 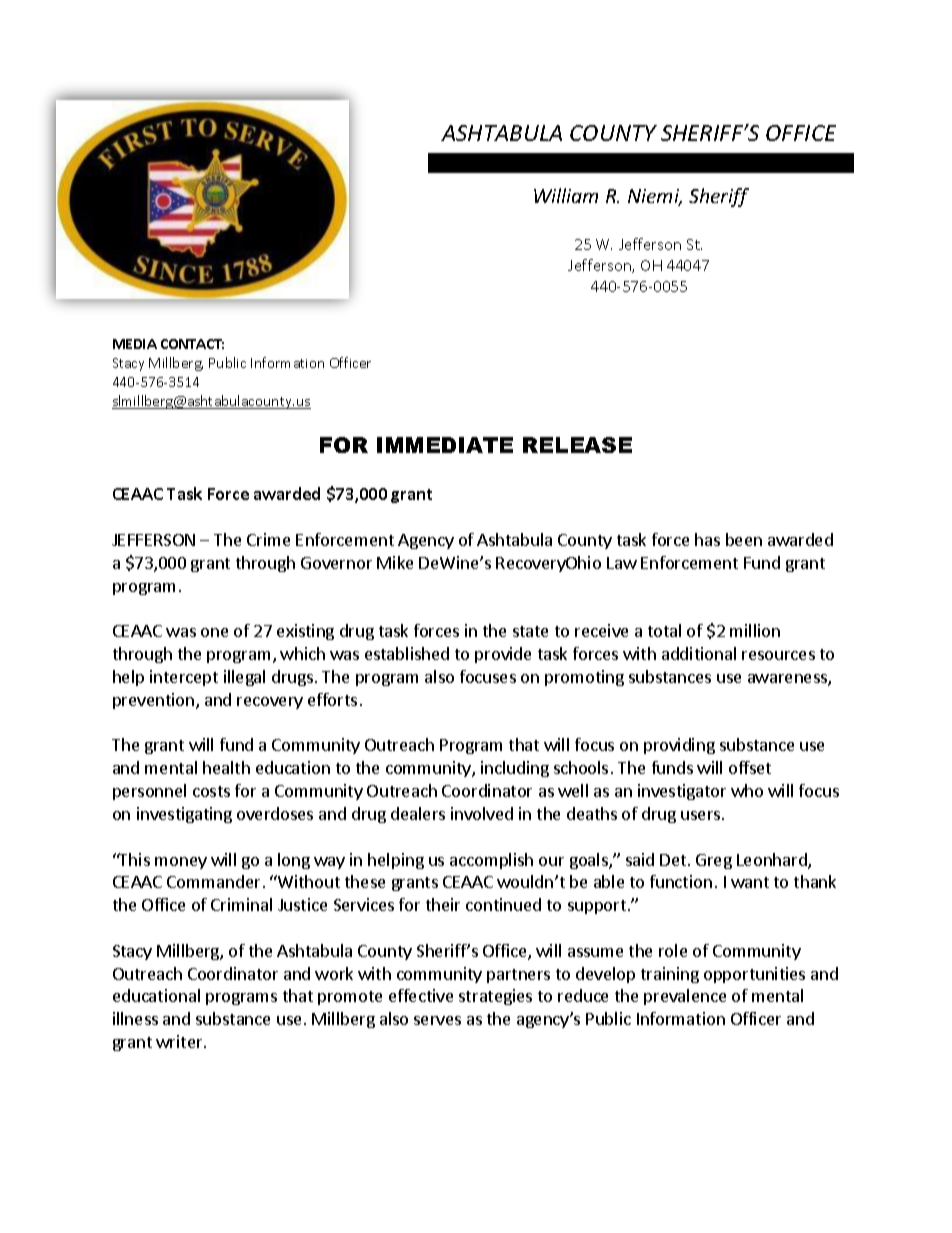 I want to click on writer, so click(x=180, y=1041).
